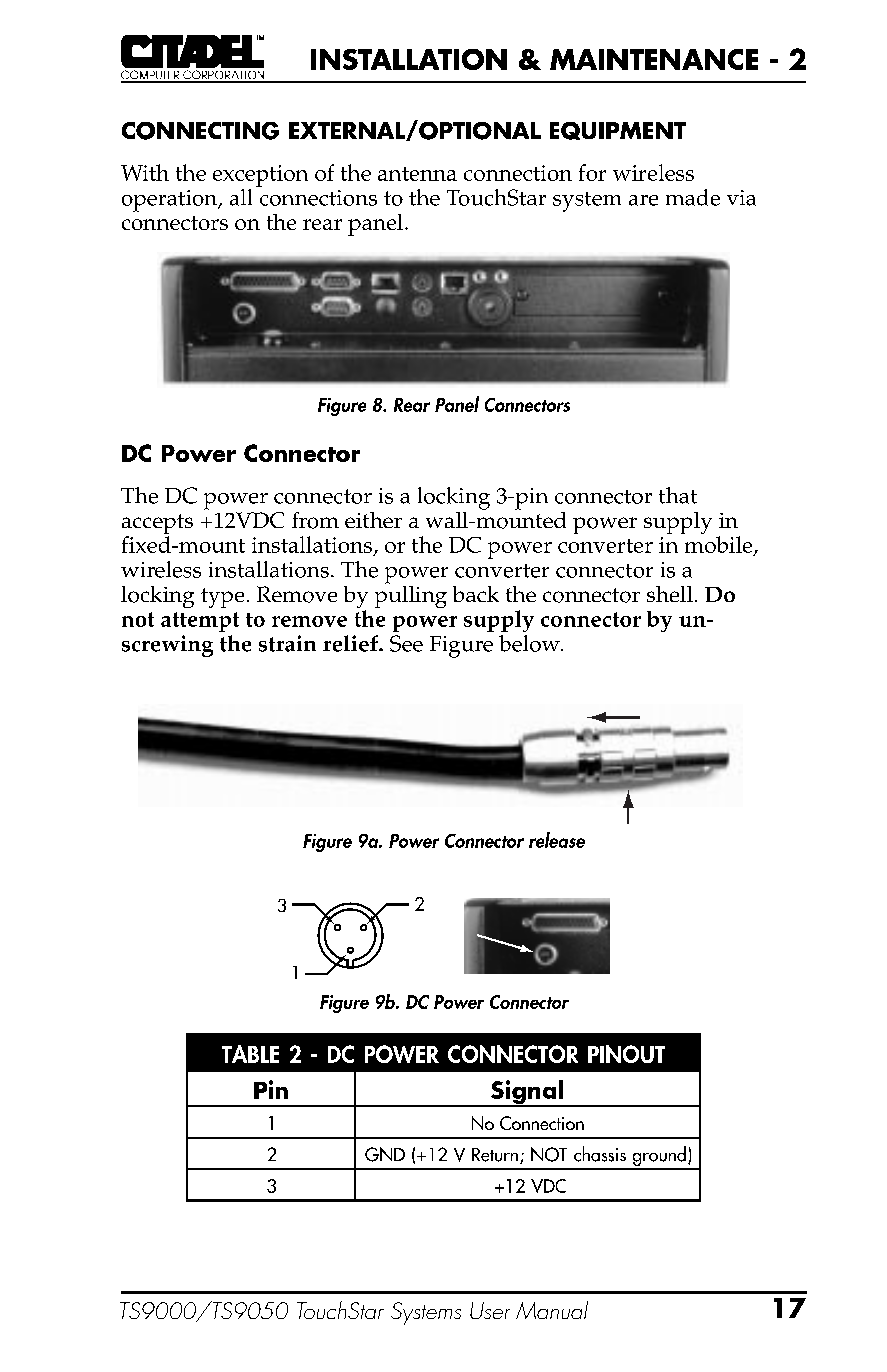  What do you see at coordinates (373, 520) in the screenshot?
I see `either` at bounding box center [373, 520].
